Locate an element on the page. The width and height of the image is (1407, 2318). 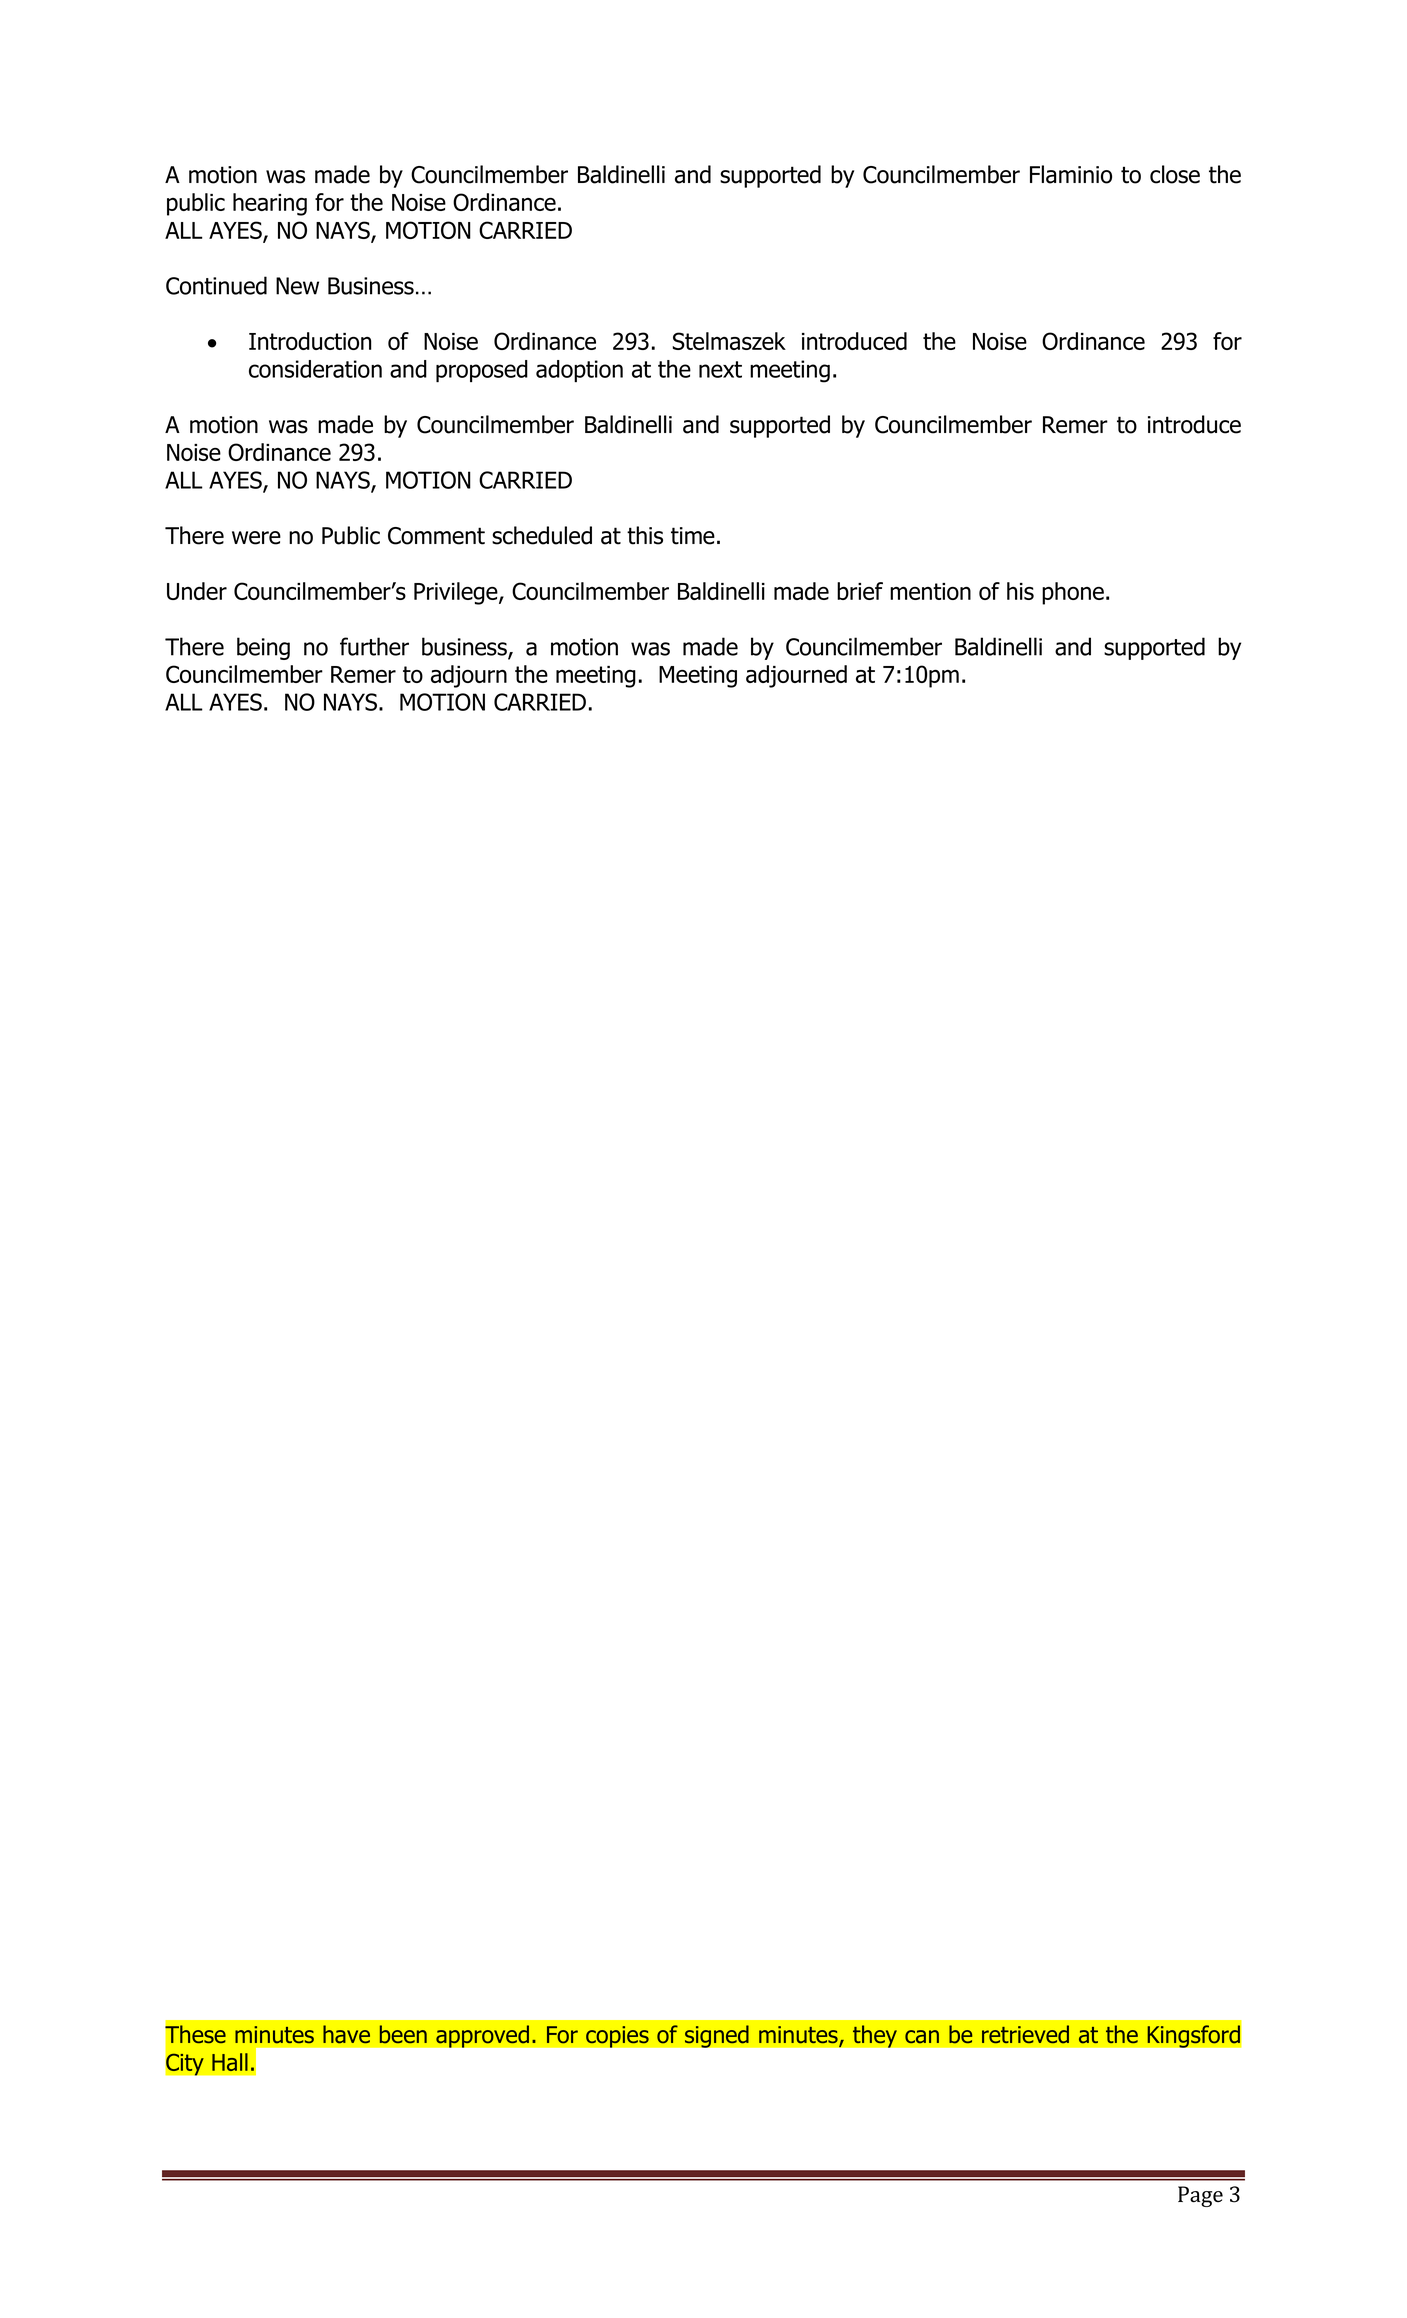
New is located at coordinates (297, 286).
